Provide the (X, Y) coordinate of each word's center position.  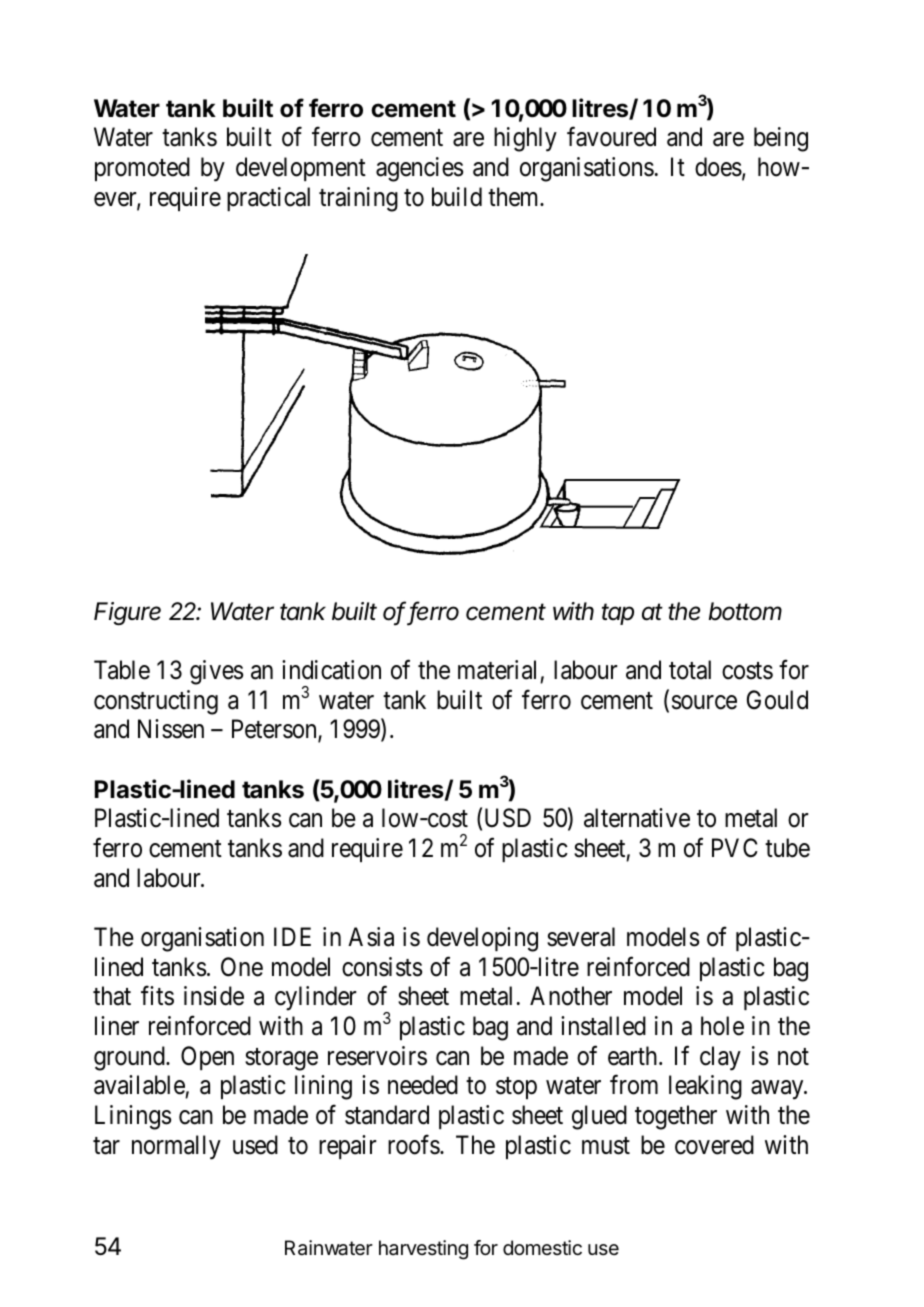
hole (722, 1026)
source (704, 702)
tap (618, 614)
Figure (127, 613)
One (242, 967)
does (718, 167)
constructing (156, 702)
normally (176, 1147)
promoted (142, 169)
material (497, 670)
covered (714, 1145)
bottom (745, 611)
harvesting (423, 1250)
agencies (419, 169)
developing (482, 939)
